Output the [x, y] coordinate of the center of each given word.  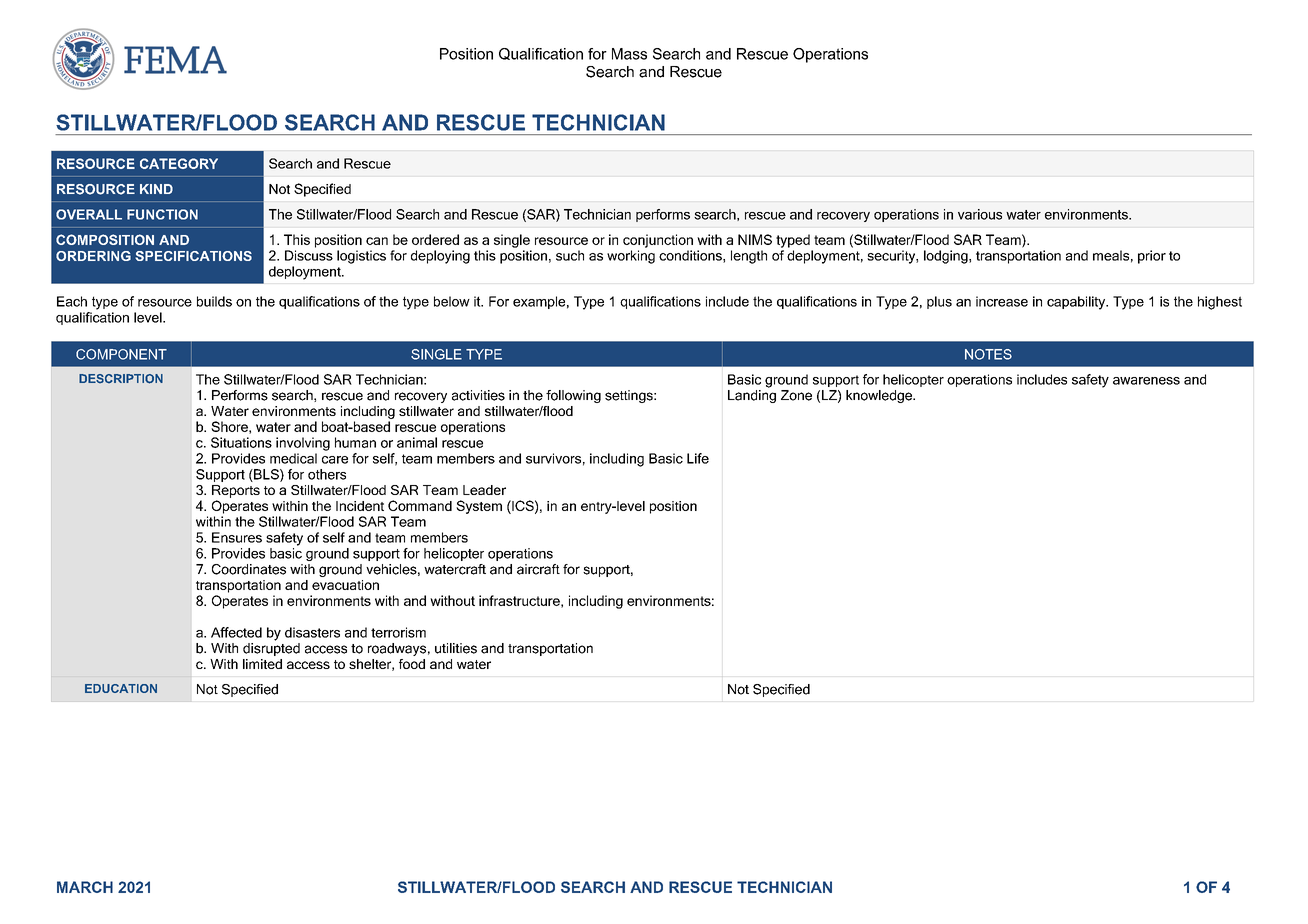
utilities [456, 648]
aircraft [538, 569]
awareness [1146, 381]
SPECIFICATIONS [193, 256]
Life [698, 458]
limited [262, 664]
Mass [629, 54]
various [980, 214]
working [631, 257]
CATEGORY [179, 163]
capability [1077, 303]
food [412, 664]
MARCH [85, 887]
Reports [236, 491]
